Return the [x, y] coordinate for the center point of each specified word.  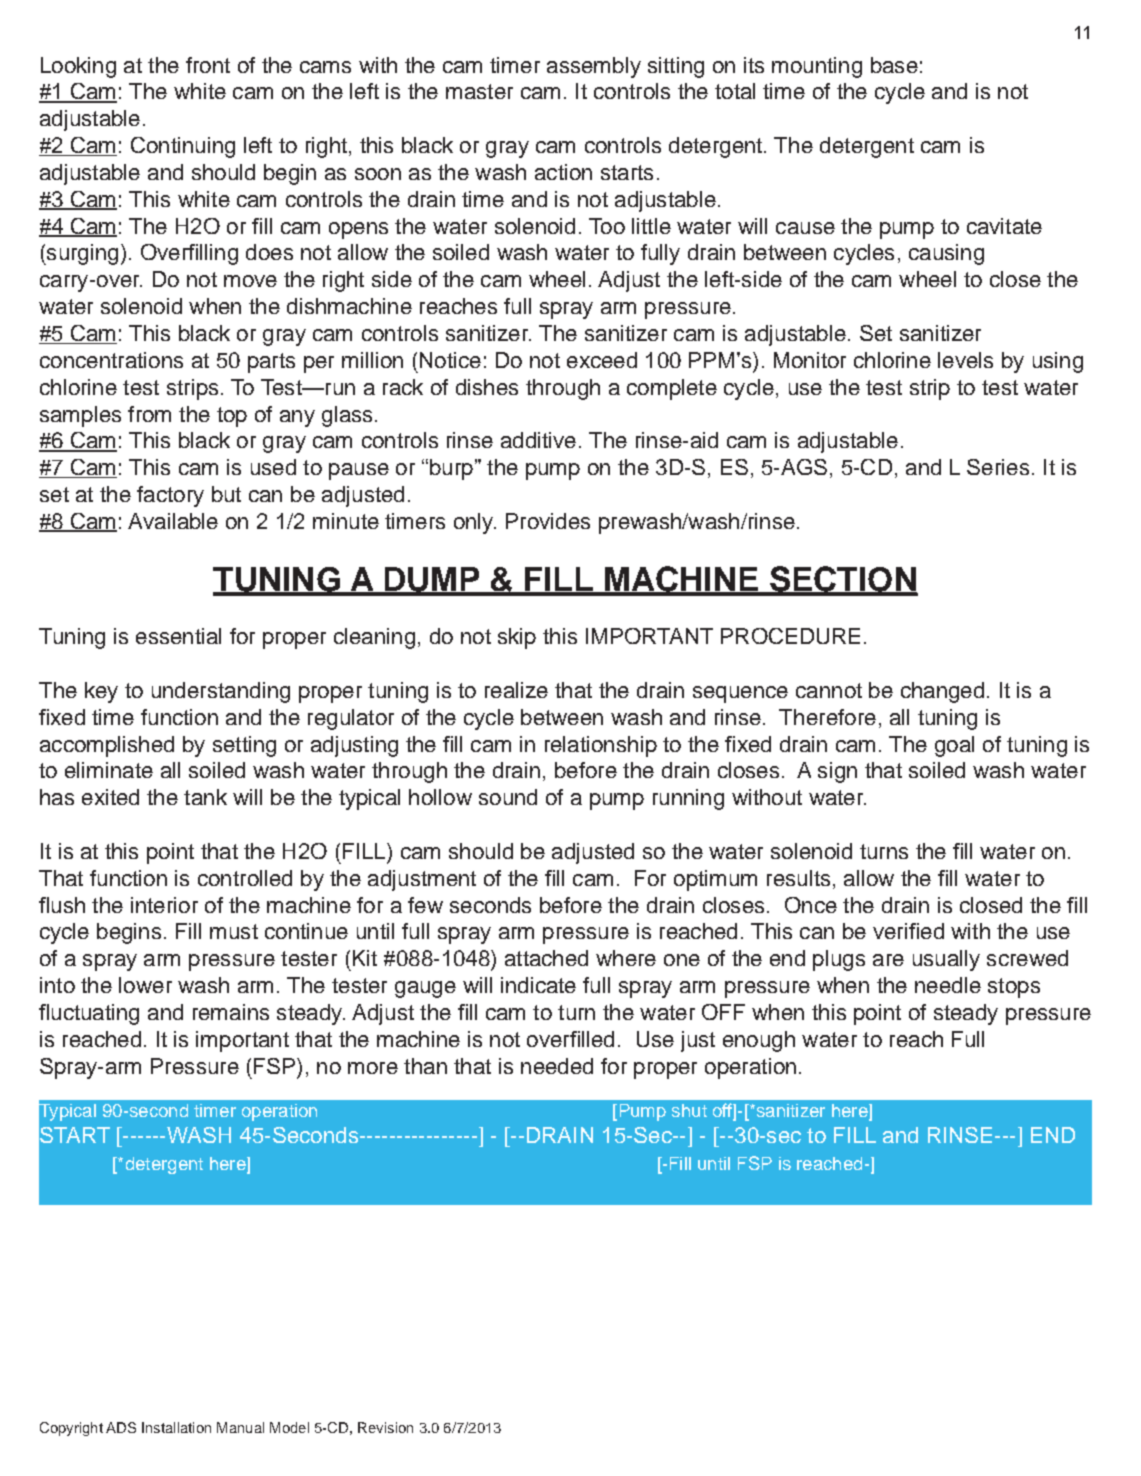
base [894, 65]
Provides [548, 521]
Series [998, 467]
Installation [176, 1427]
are [888, 960]
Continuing [183, 147]
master [479, 91]
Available [173, 521]
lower [145, 985]
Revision [385, 1427]
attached [546, 958]
